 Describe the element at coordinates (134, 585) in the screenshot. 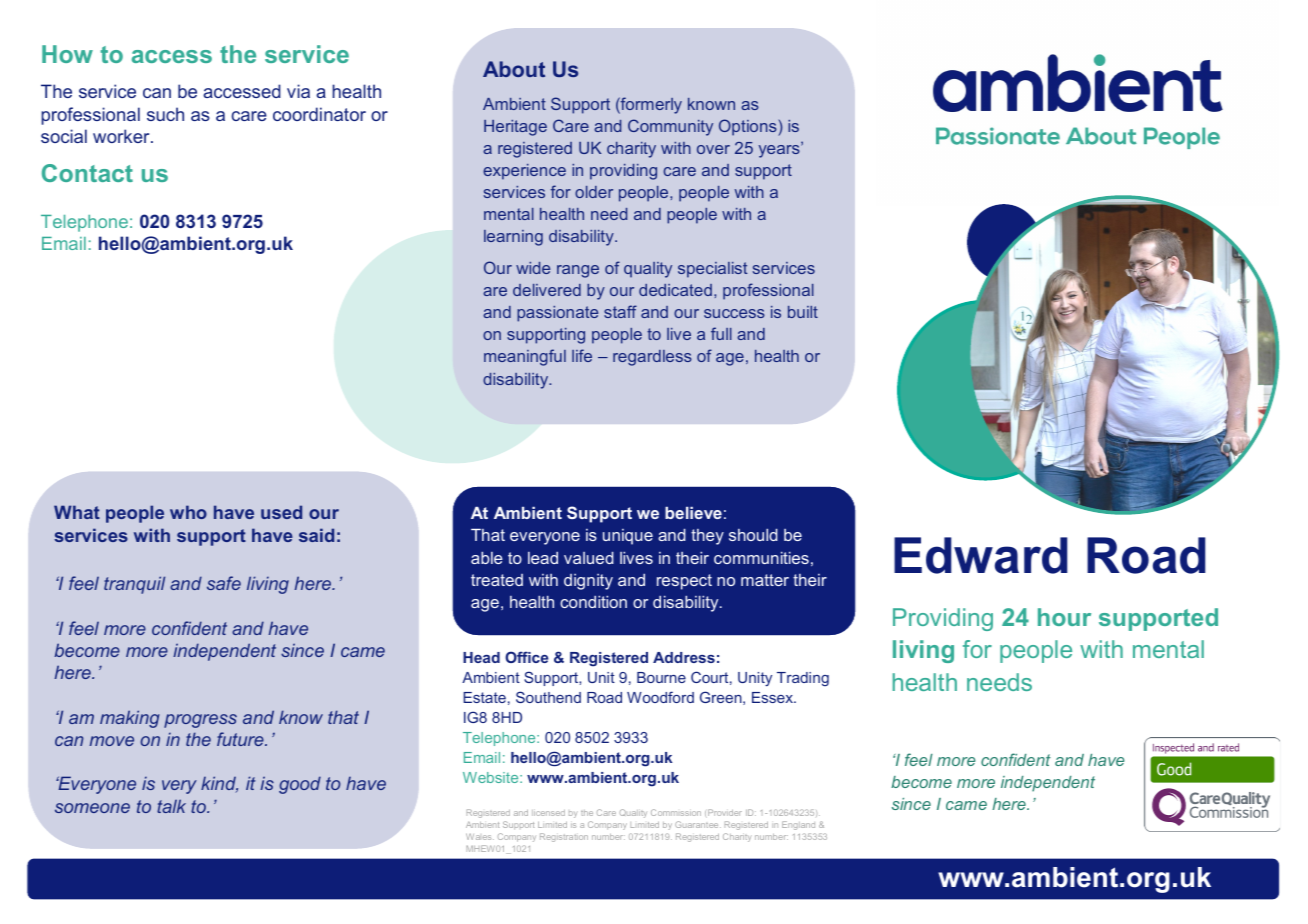

I see `tranquil` at that location.
